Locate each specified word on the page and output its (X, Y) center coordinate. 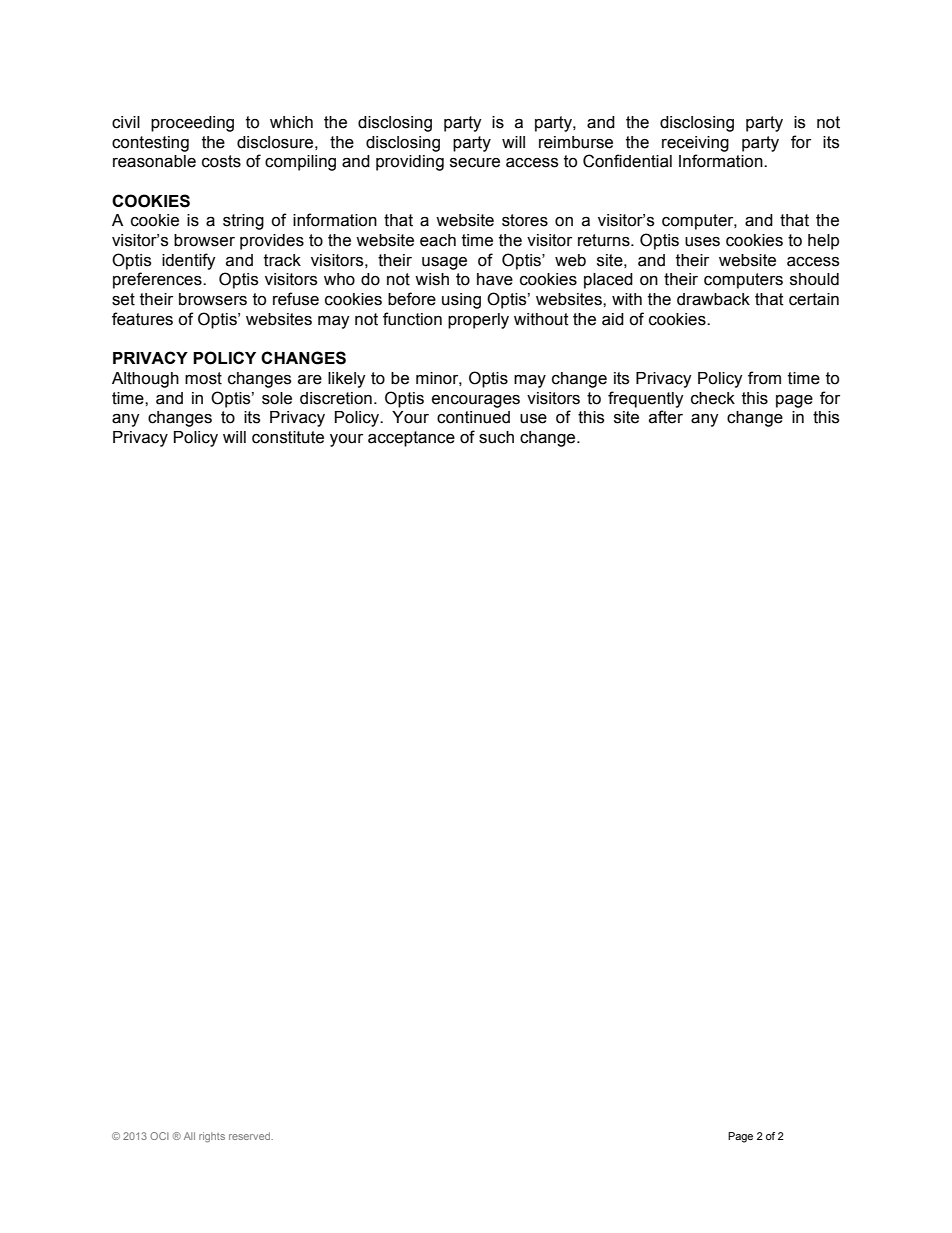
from (764, 378)
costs (221, 161)
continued (473, 417)
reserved (251, 1136)
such (496, 437)
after (666, 417)
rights (212, 1137)
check (713, 398)
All (189, 1136)
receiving (695, 144)
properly (478, 321)
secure (475, 163)
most (203, 378)
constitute (288, 437)
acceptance (411, 439)
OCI (159, 1136)
